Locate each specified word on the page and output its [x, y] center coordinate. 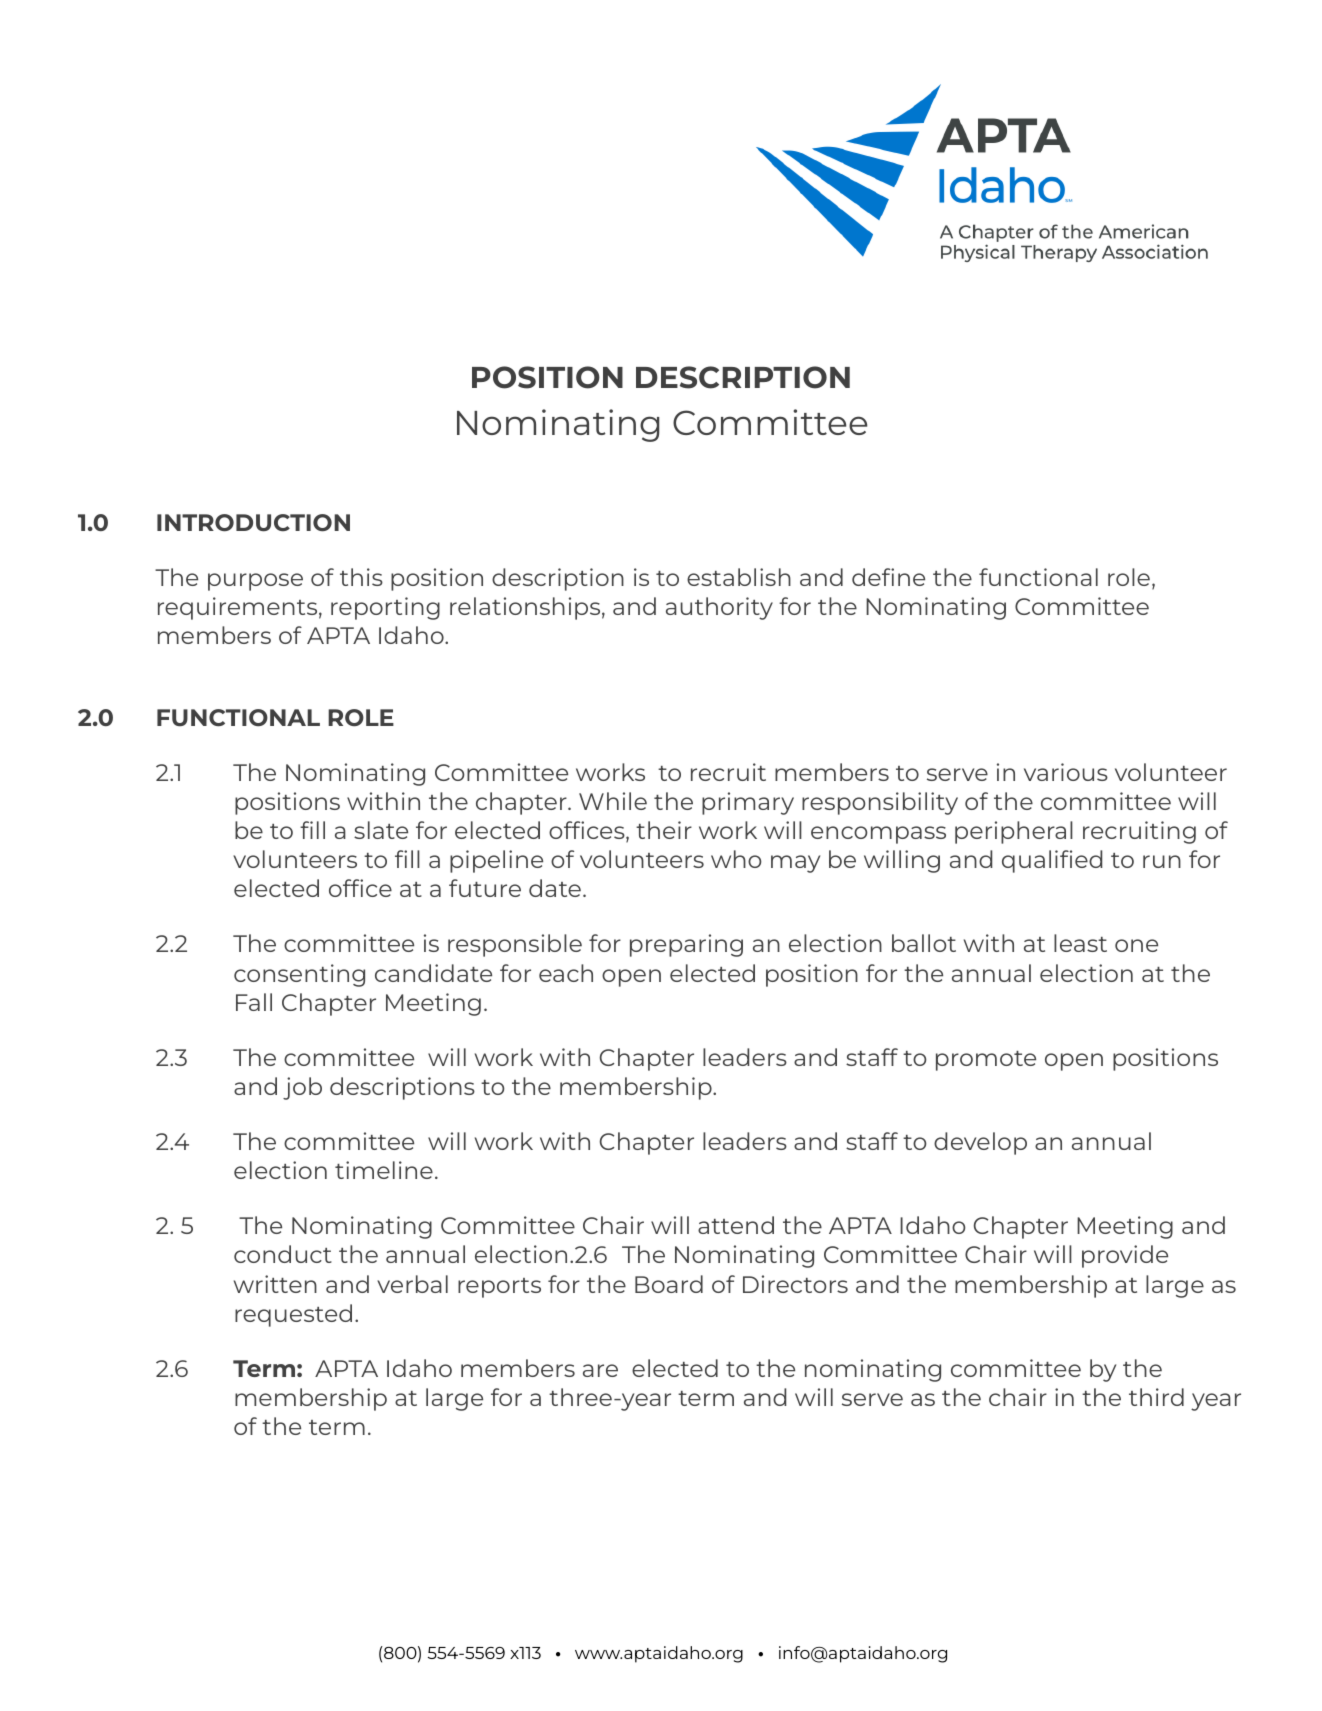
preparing [686, 945]
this [361, 577]
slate [381, 830]
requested [293, 1315]
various [1066, 772]
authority [719, 608]
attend [736, 1225]
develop [980, 1143]
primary [748, 803]
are [600, 1370]
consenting [299, 975]
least [1080, 943]
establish [739, 577]
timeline [384, 1170]
